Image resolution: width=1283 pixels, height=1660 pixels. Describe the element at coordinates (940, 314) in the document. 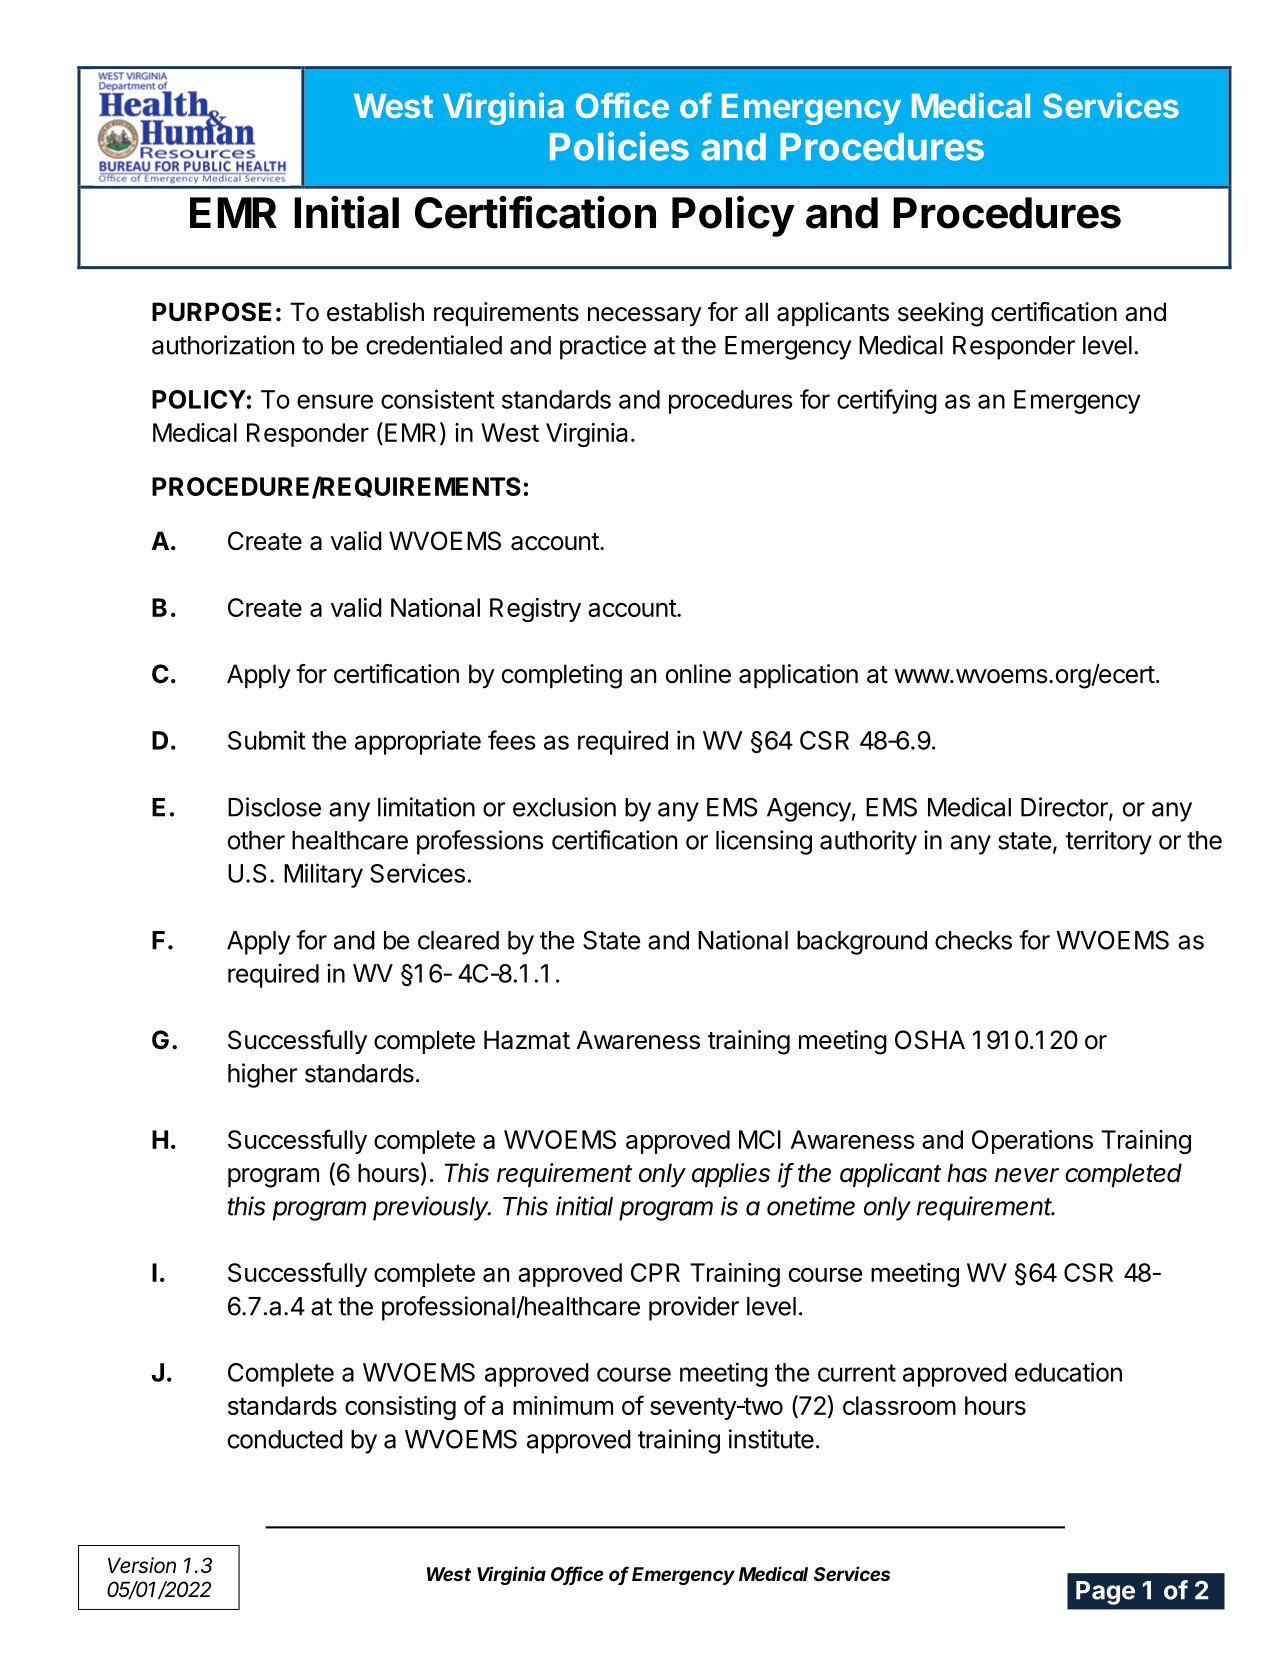

I see `seeking` at that location.
